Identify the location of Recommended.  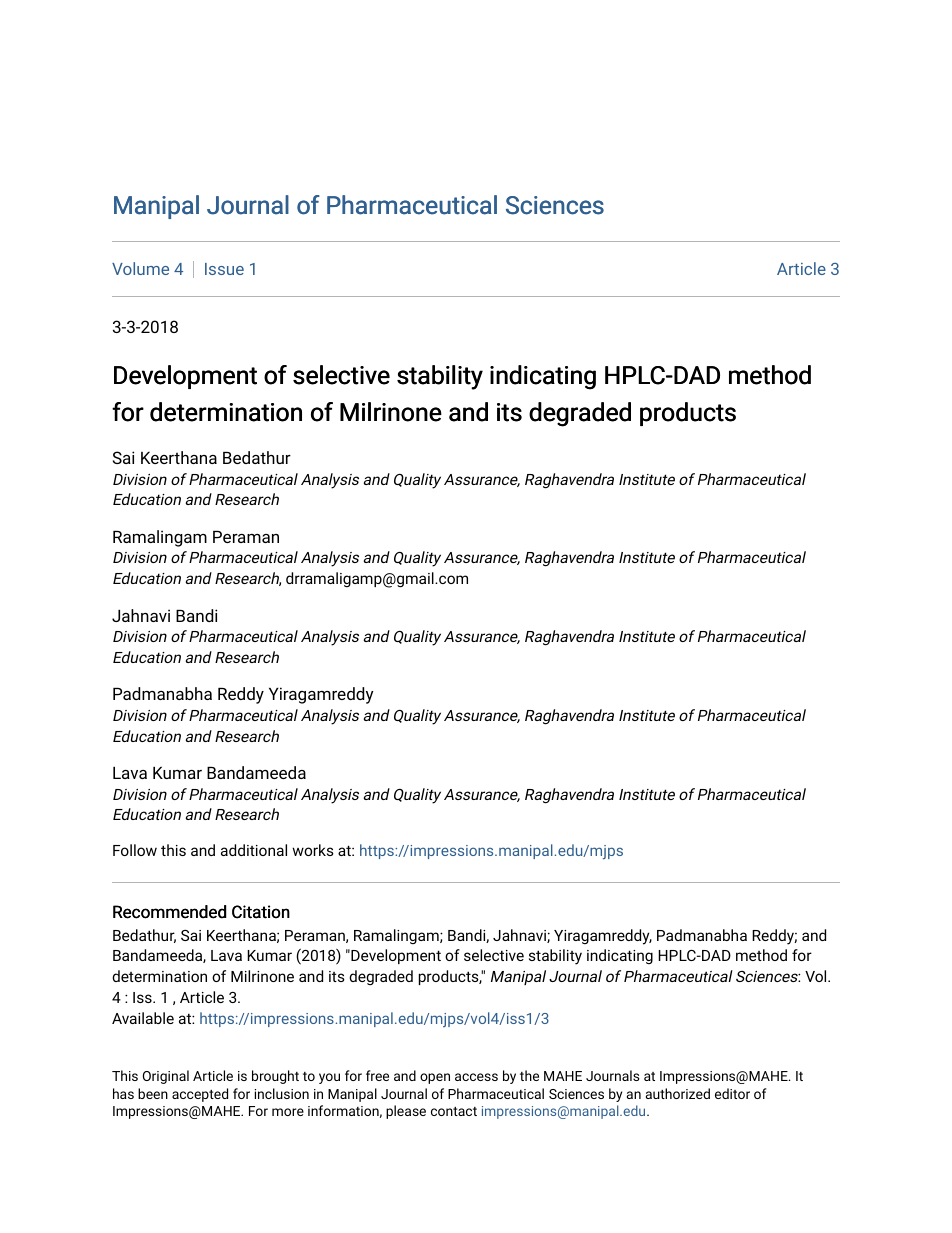
(169, 912).
